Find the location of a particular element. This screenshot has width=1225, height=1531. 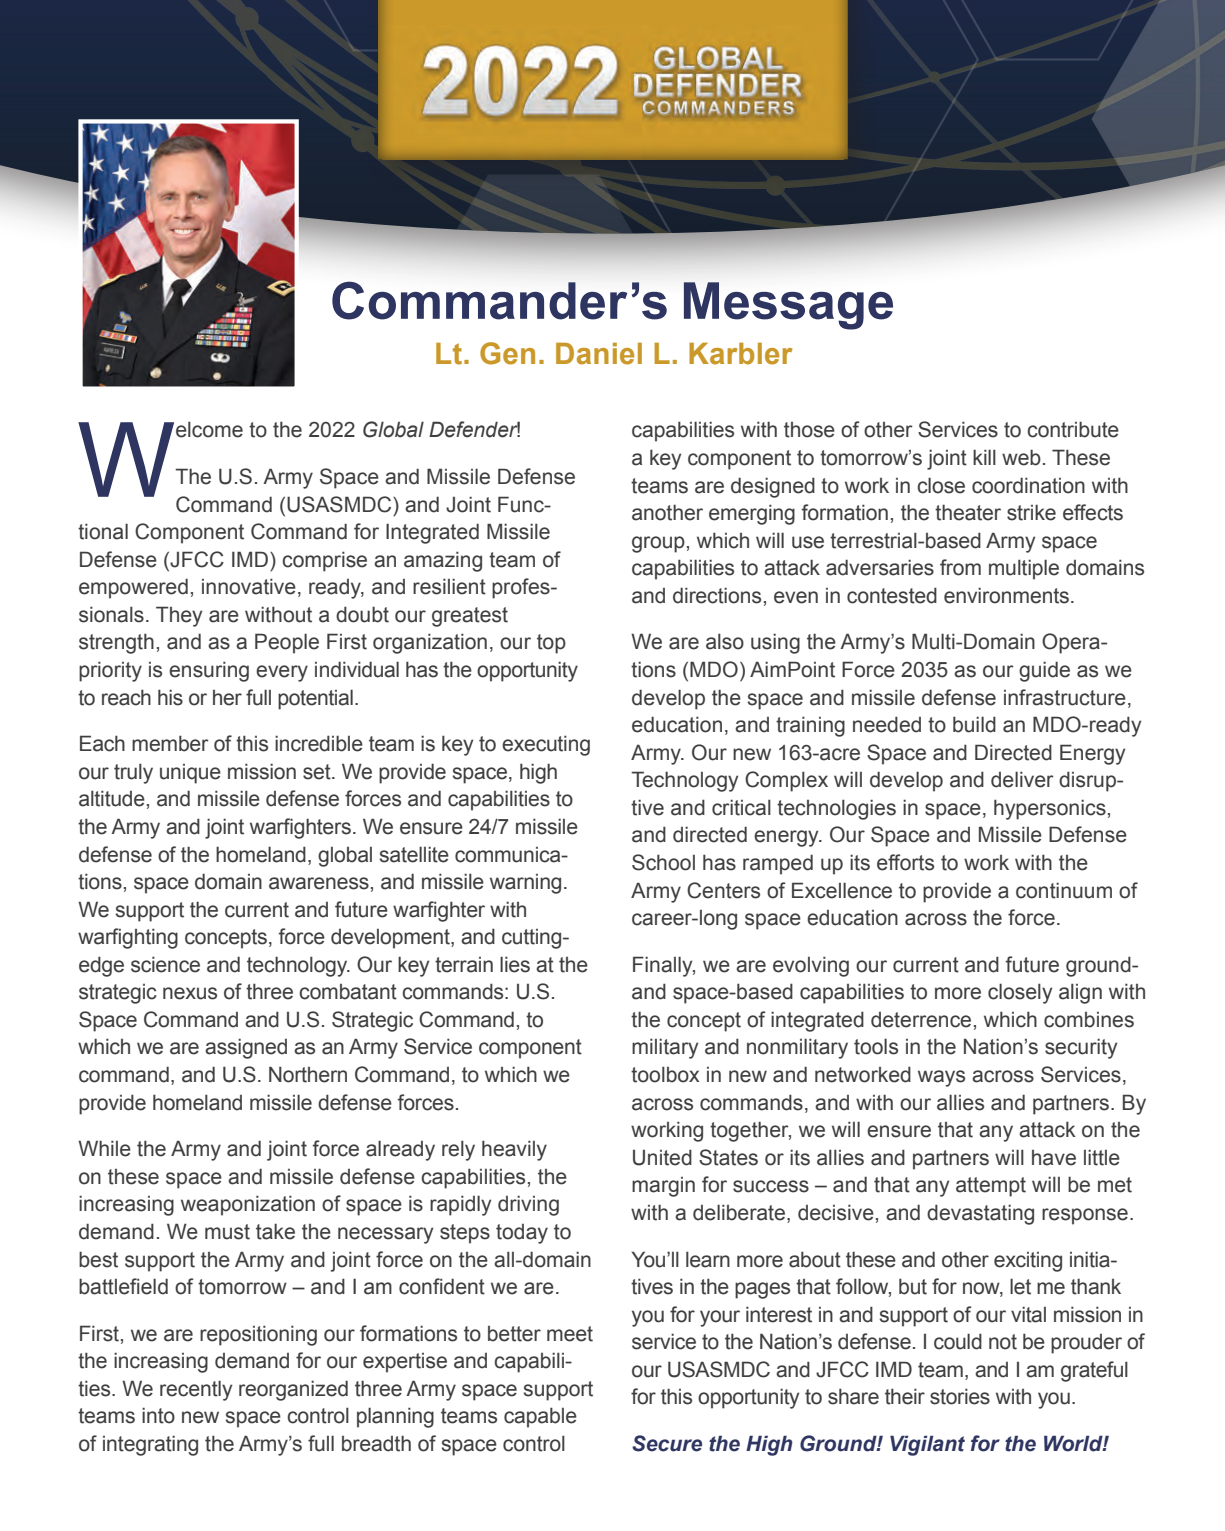

Gen is located at coordinates (507, 353).
